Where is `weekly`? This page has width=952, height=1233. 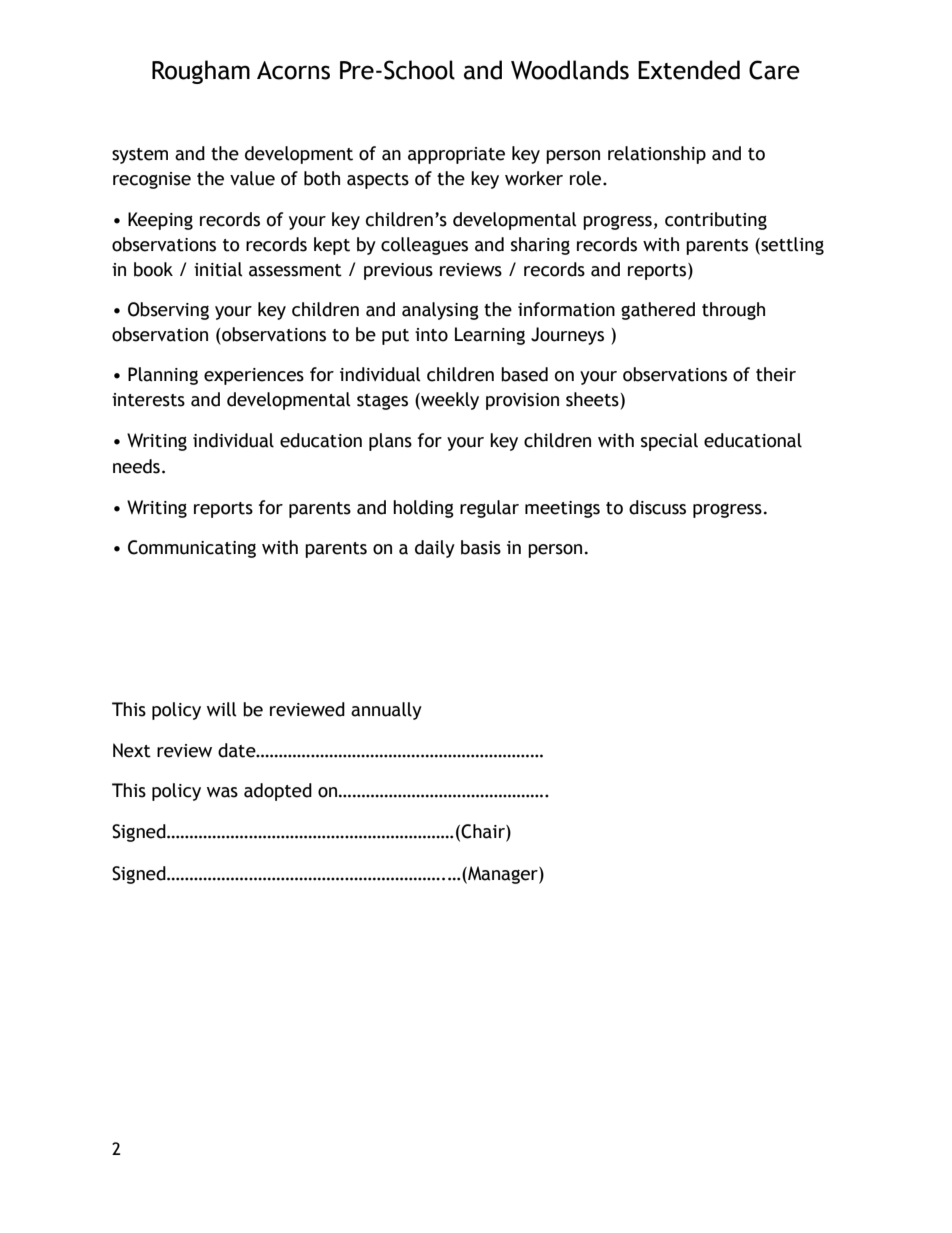
weekly is located at coordinates (449, 401).
